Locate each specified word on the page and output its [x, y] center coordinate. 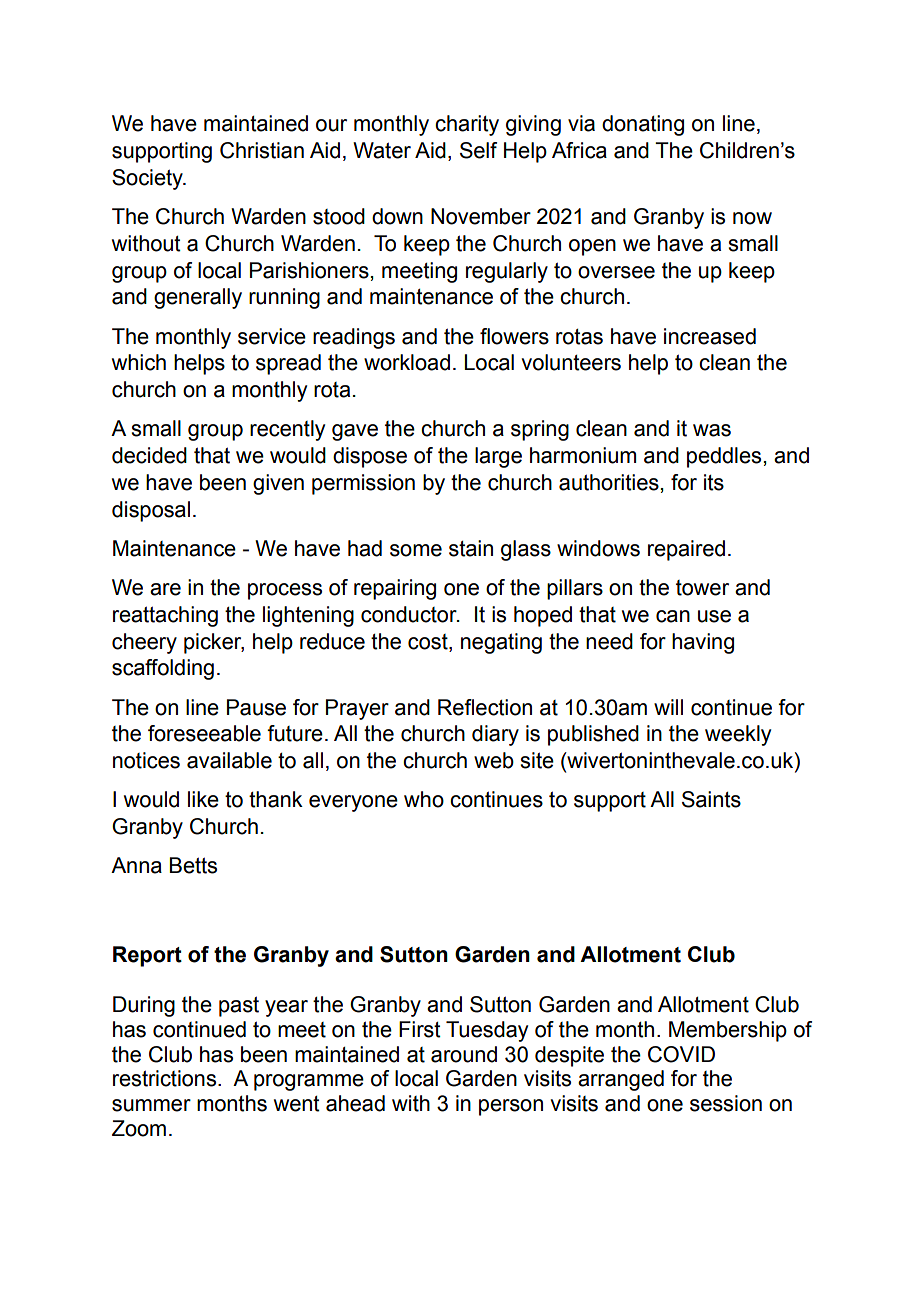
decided [149, 455]
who [424, 799]
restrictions [166, 1078]
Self [478, 150]
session [726, 1103]
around [464, 1054]
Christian [262, 150]
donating [643, 125]
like [203, 799]
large [498, 457]
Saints [711, 799]
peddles [724, 457]
